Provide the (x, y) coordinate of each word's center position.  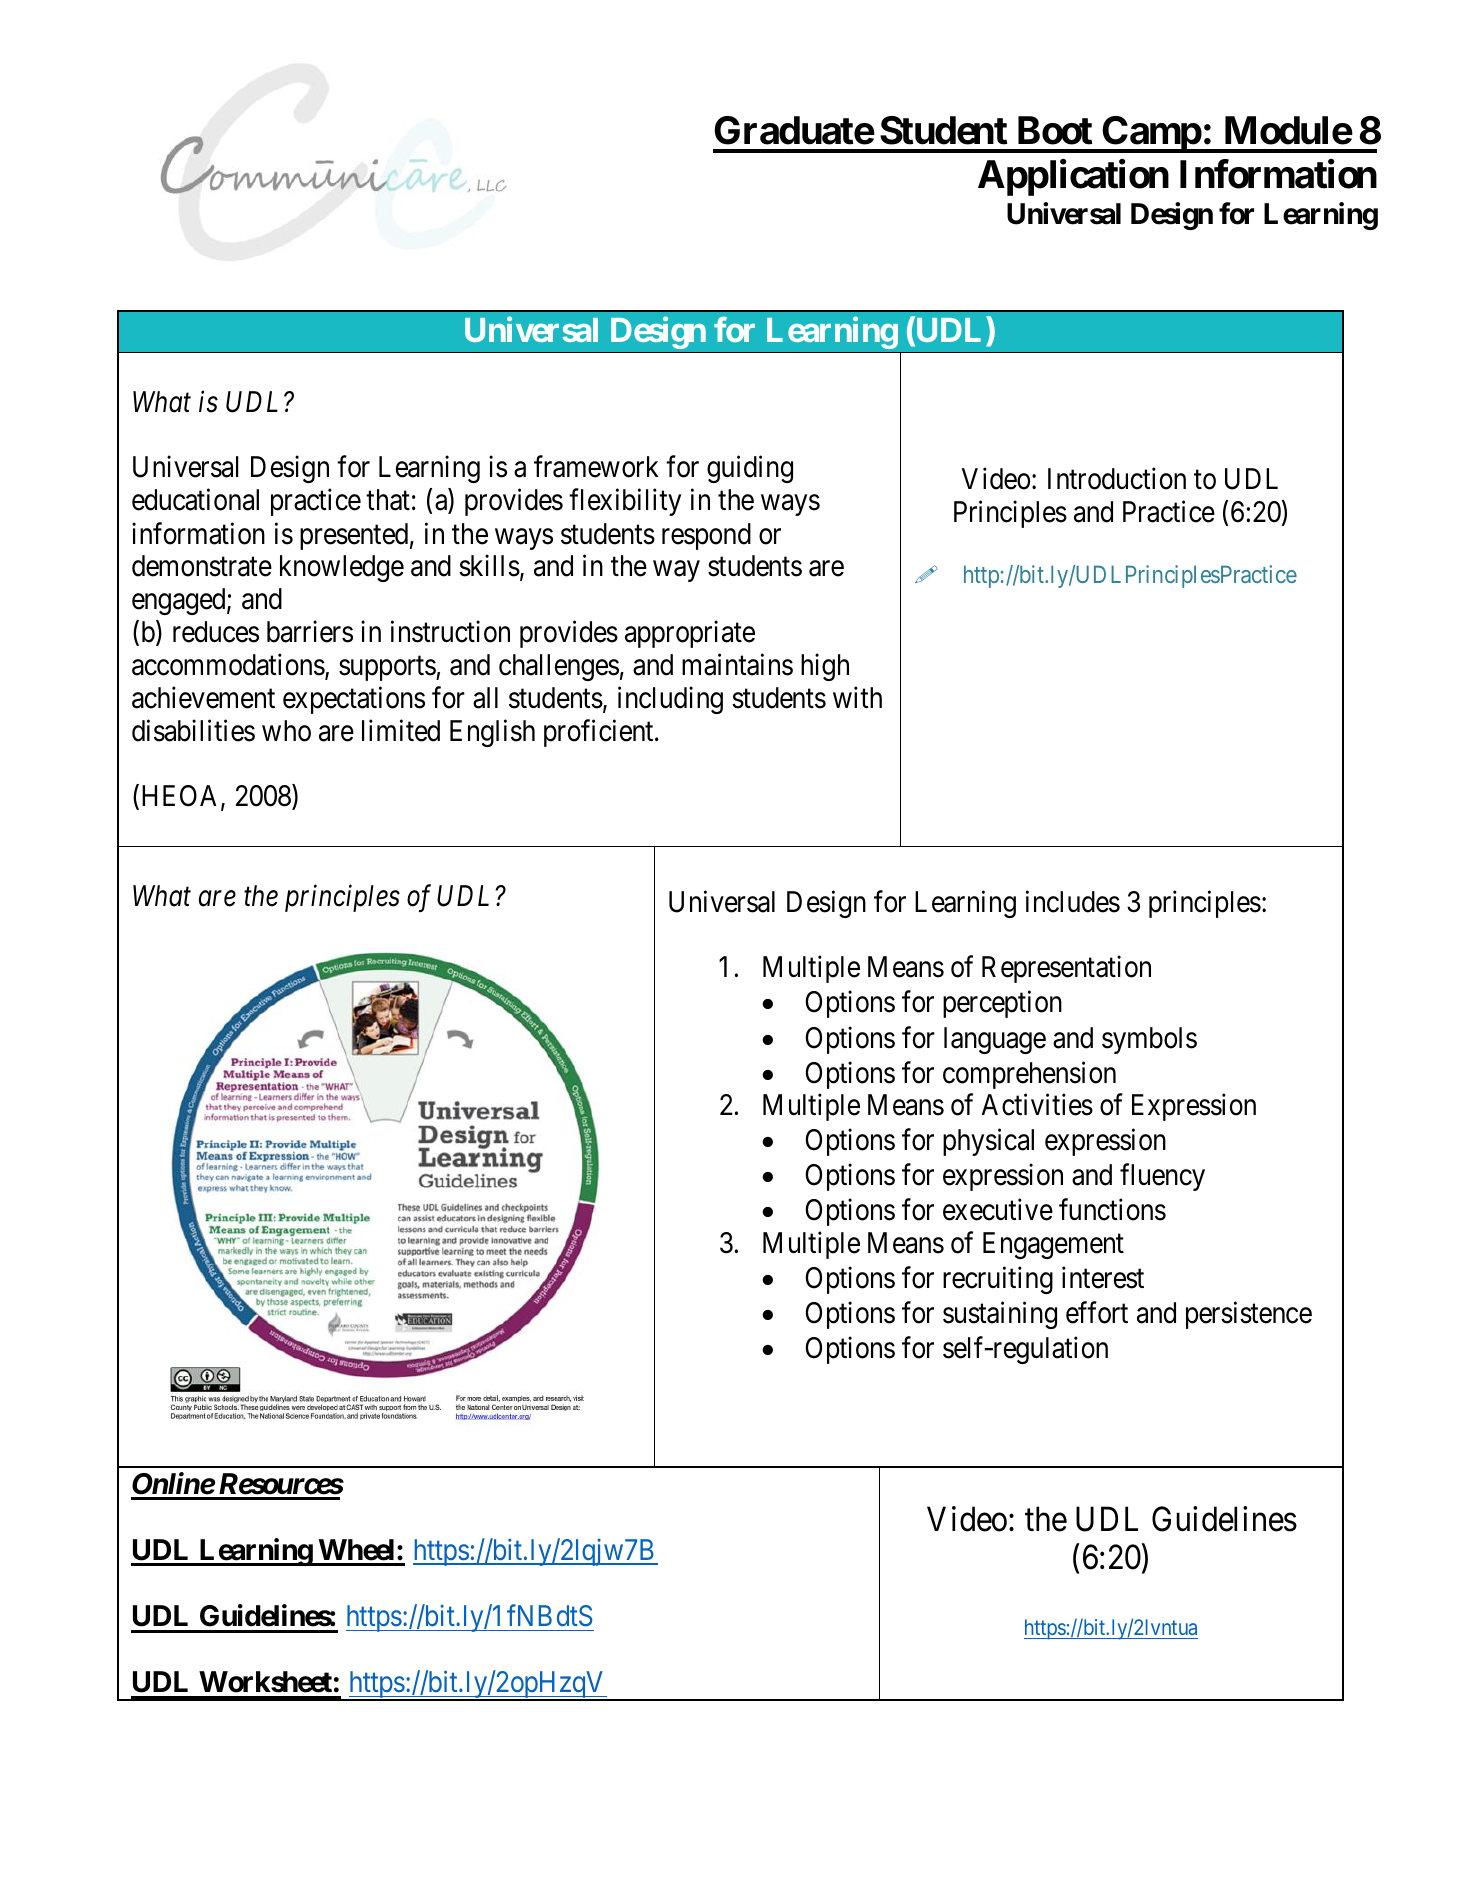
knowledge (342, 568)
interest (1103, 1277)
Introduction (1117, 479)
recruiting (998, 1280)
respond (706, 536)
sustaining (1000, 1315)
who (286, 731)
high (825, 667)
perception (1002, 1004)
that (388, 500)
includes (1073, 901)
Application (1073, 178)
